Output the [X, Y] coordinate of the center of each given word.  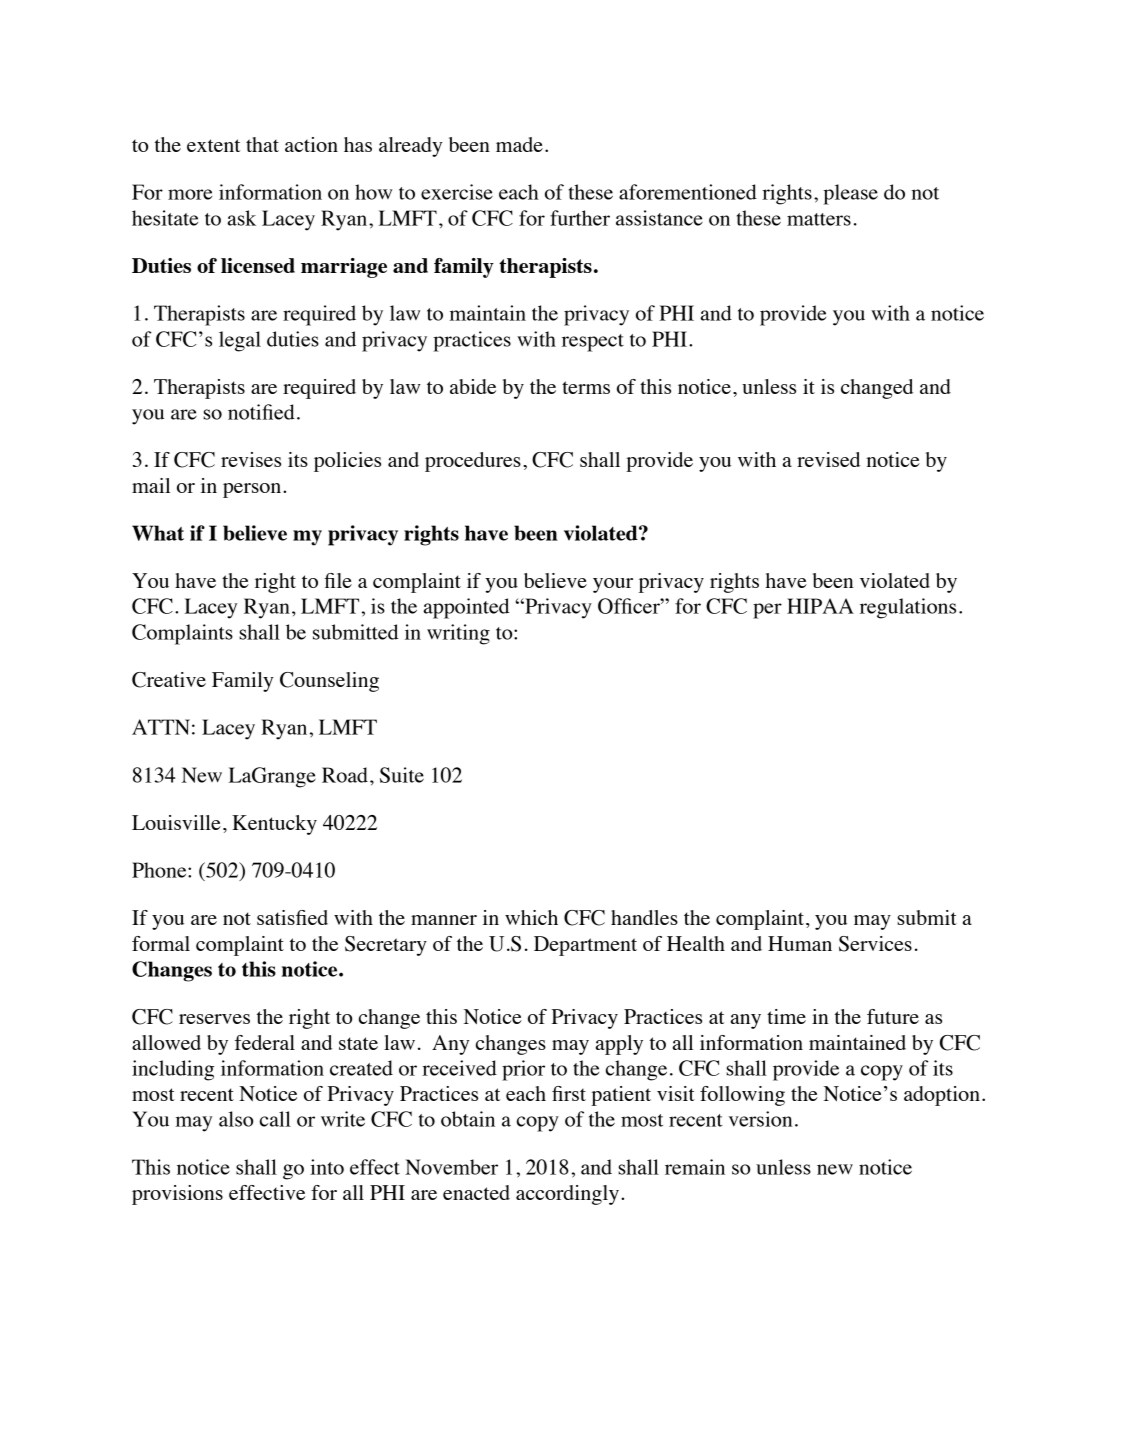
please [850, 194]
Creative [169, 680]
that [262, 144]
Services [875, 944]
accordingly [567, 1195]
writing [458, 634]
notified [261, 412]
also [236, 1119]
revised [828, 459]
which [531, 917]
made [519, 144]
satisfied [292, 917]
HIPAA [820, 606]
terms [586, 387]
